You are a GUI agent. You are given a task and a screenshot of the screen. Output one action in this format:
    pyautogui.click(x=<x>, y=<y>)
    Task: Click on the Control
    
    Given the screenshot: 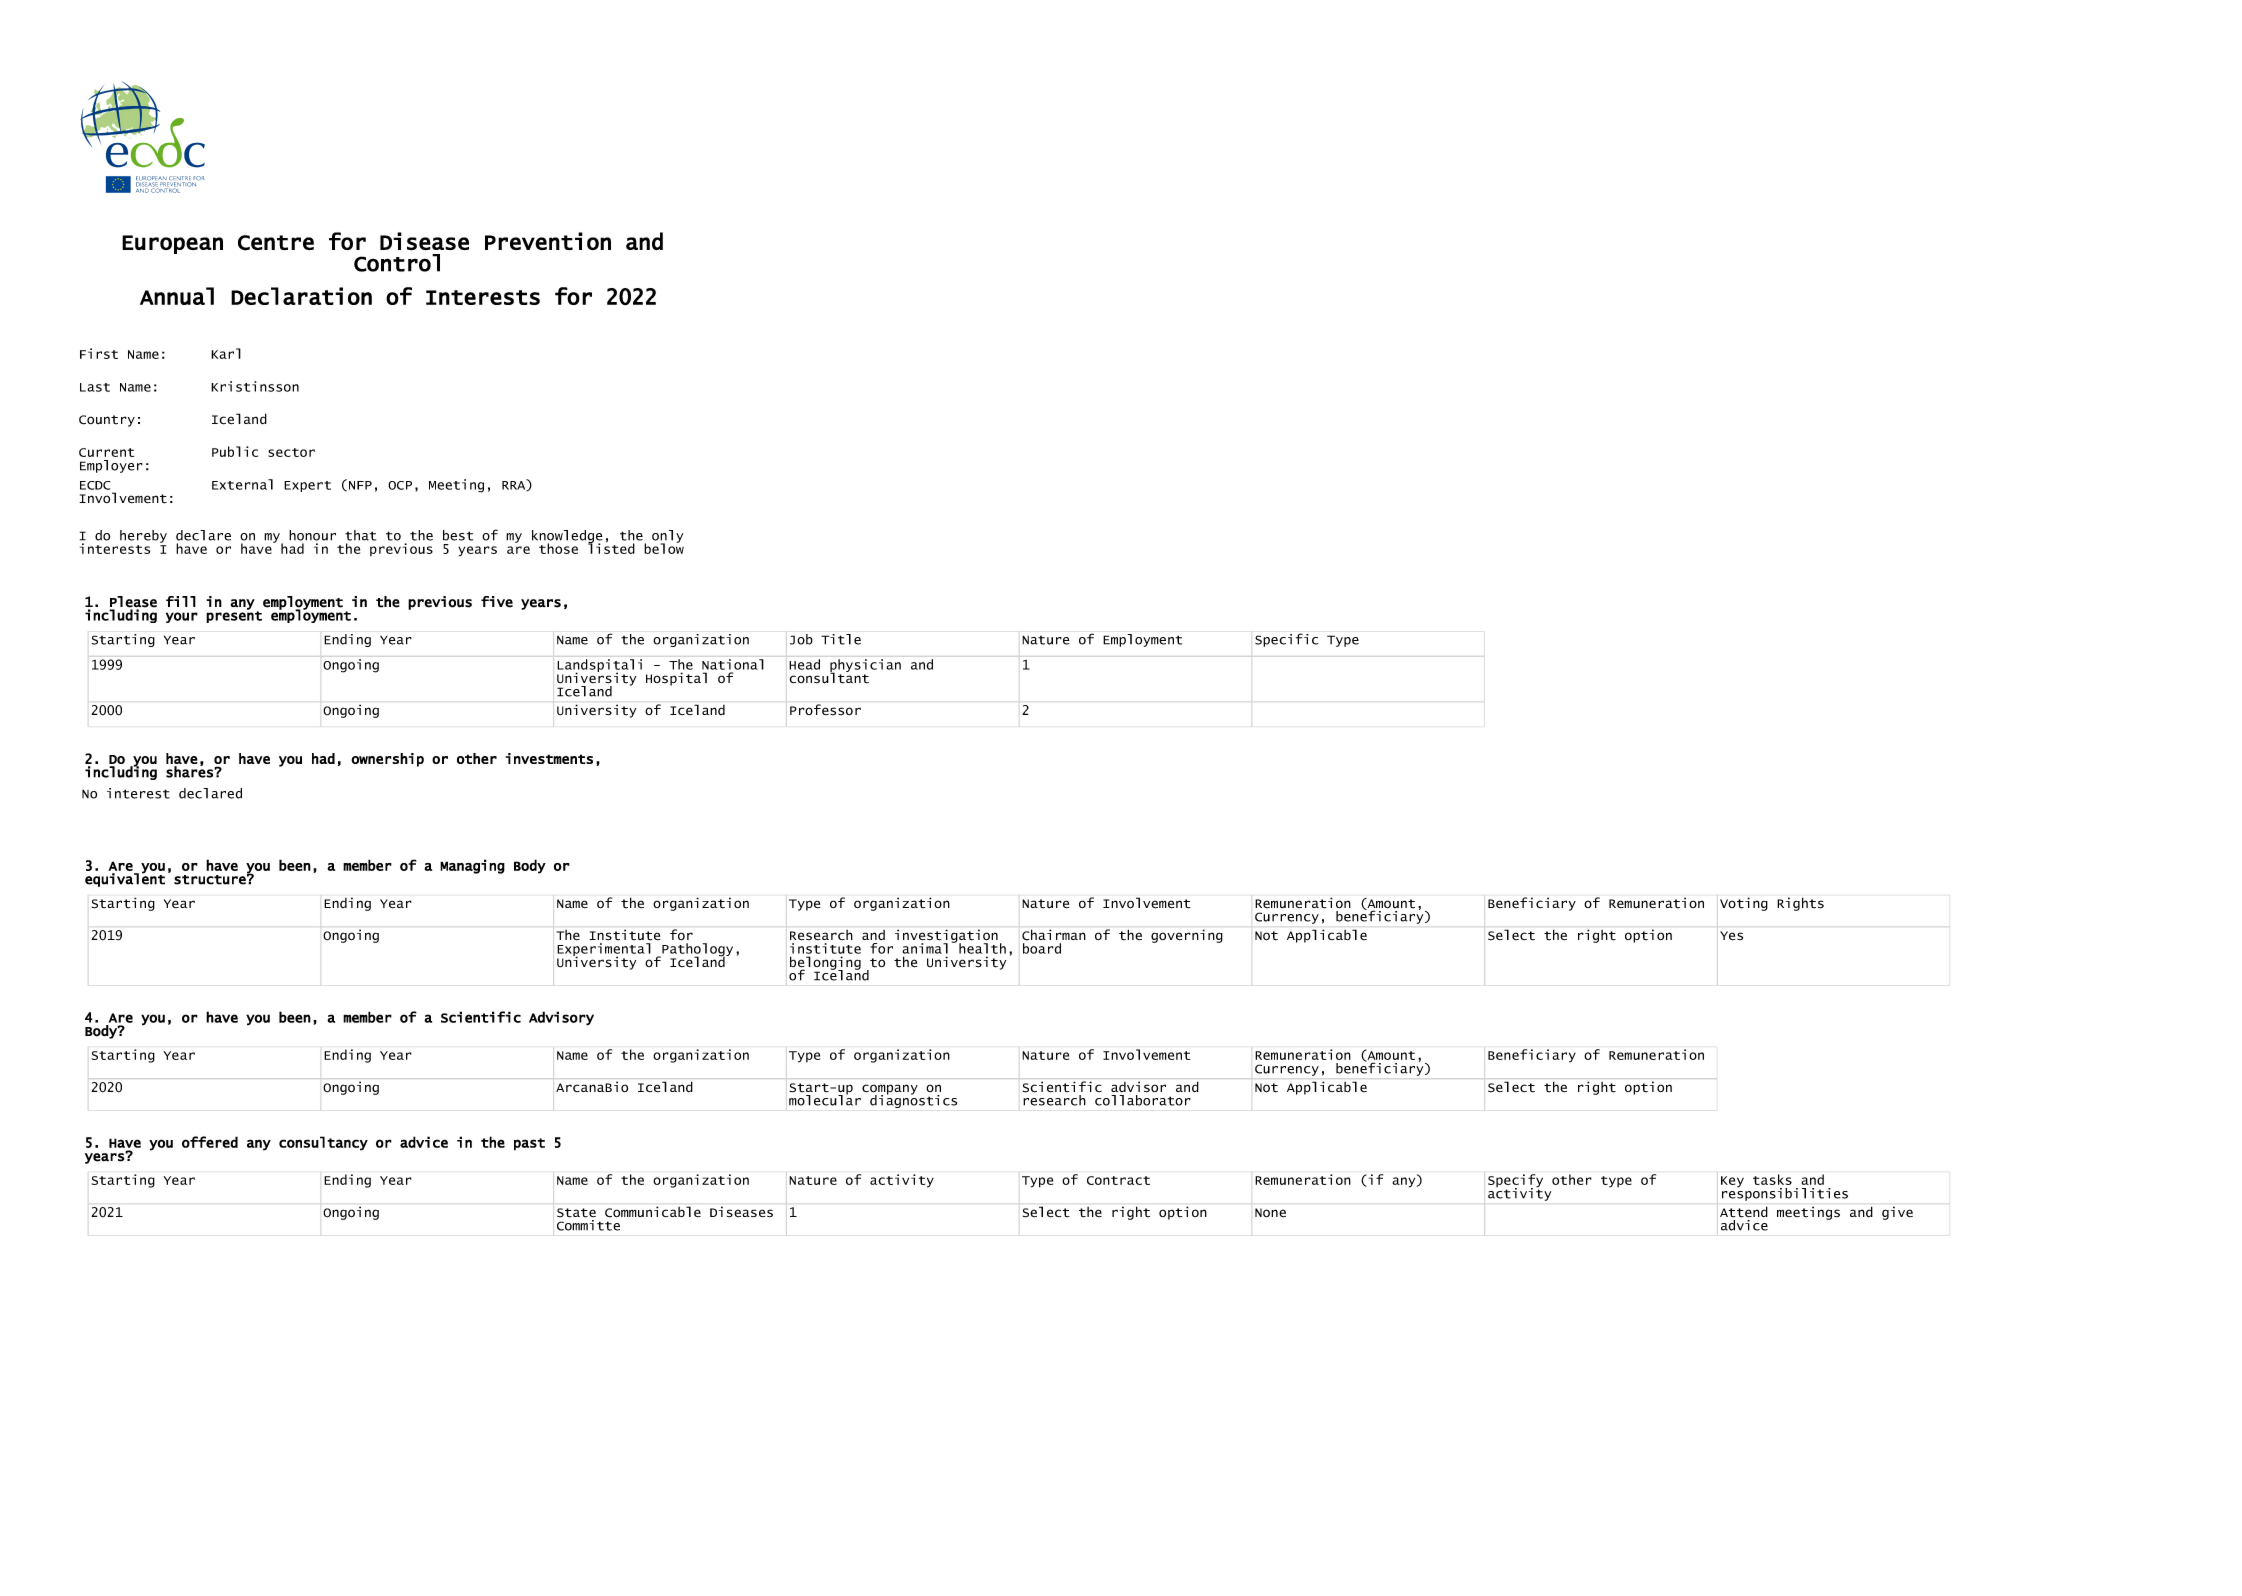 What is the action you would take?
    pyautogui.click(x=397, y=263)
